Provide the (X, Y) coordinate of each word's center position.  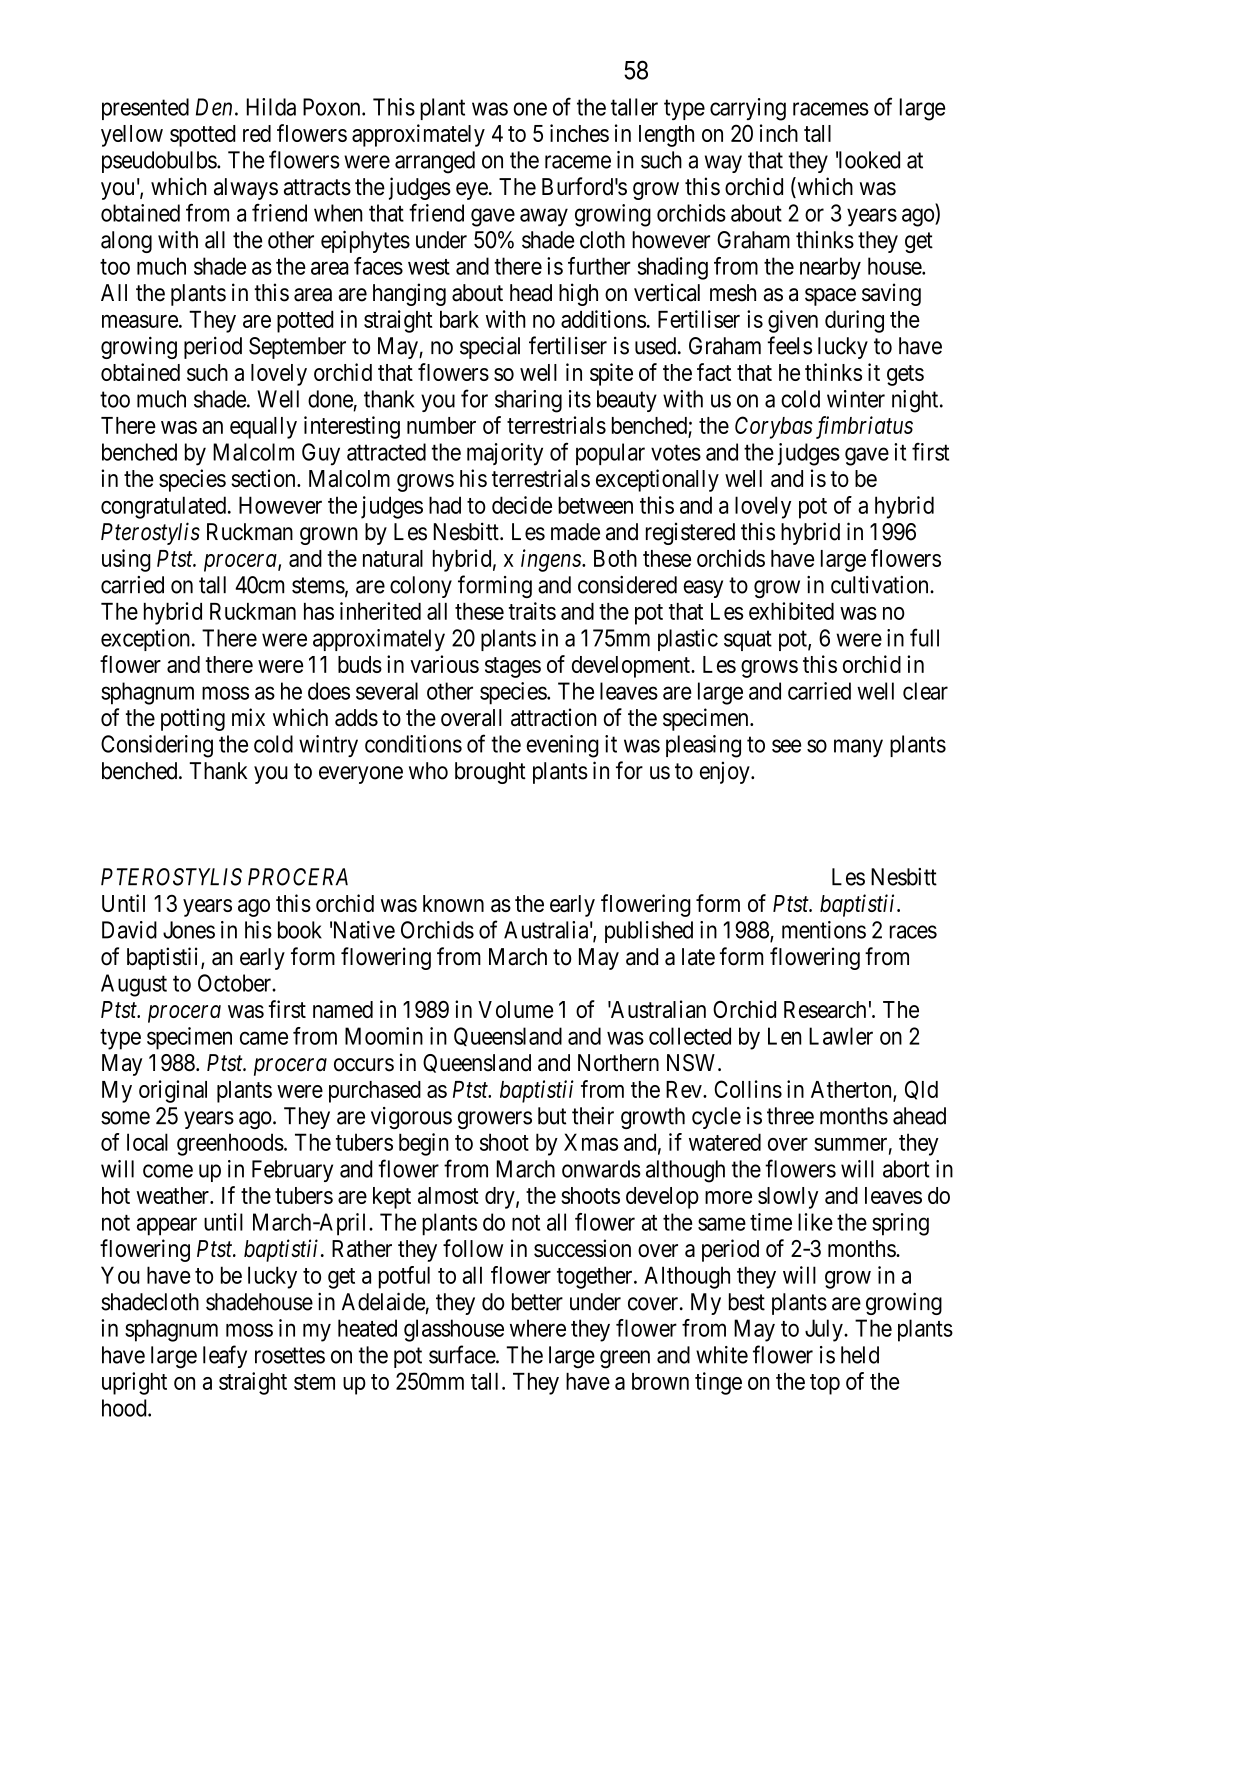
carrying (748, 109)
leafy (225, 1356)
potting (193, 719)
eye (472, 191)
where (538, 1328)
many (858, 748)
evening (563, 746)
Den (214, 107)
